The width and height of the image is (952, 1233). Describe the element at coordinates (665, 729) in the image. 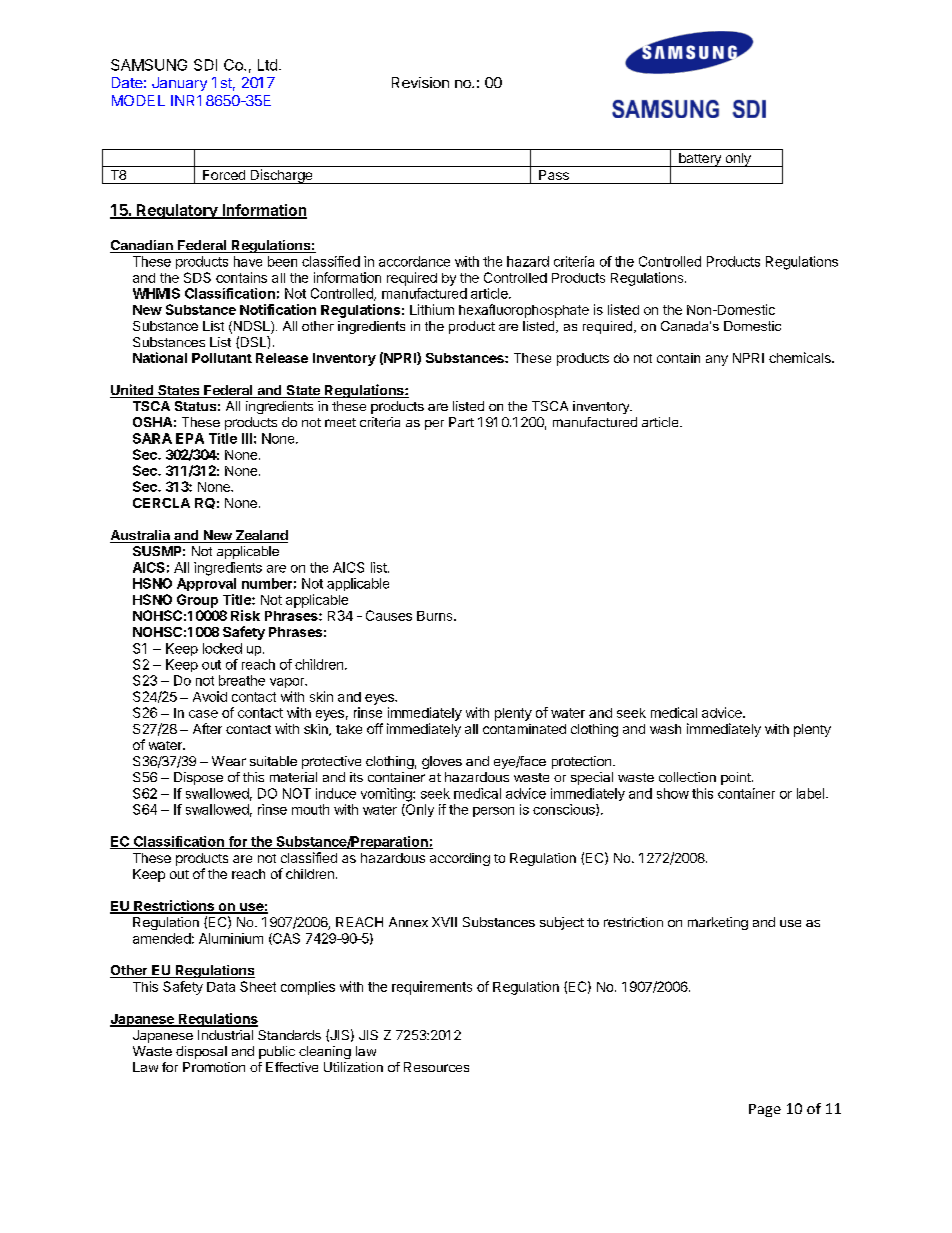

I see `wash` at that location.
